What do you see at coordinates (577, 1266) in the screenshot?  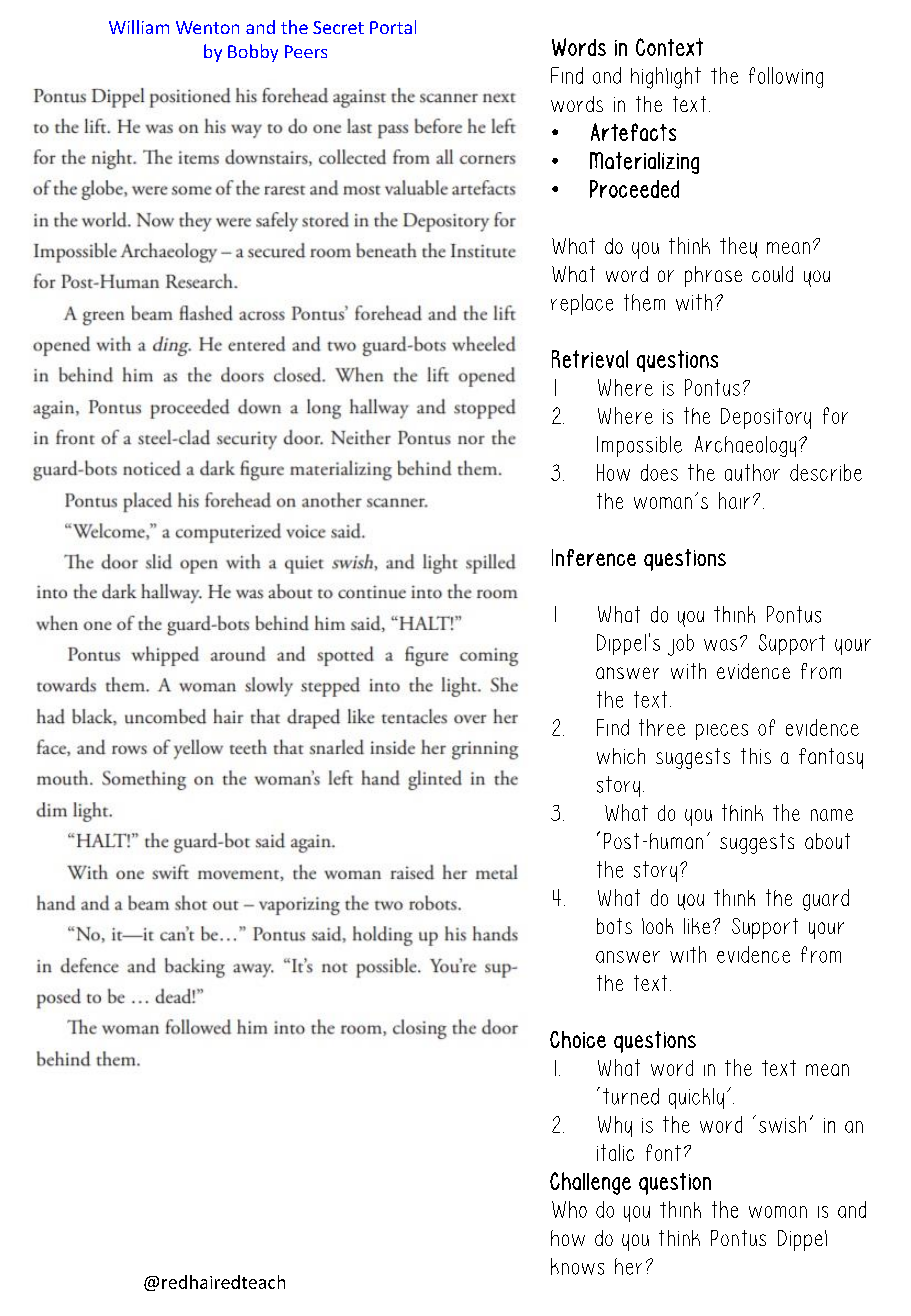 I see `knows` at bounding box center [577, 1266].
